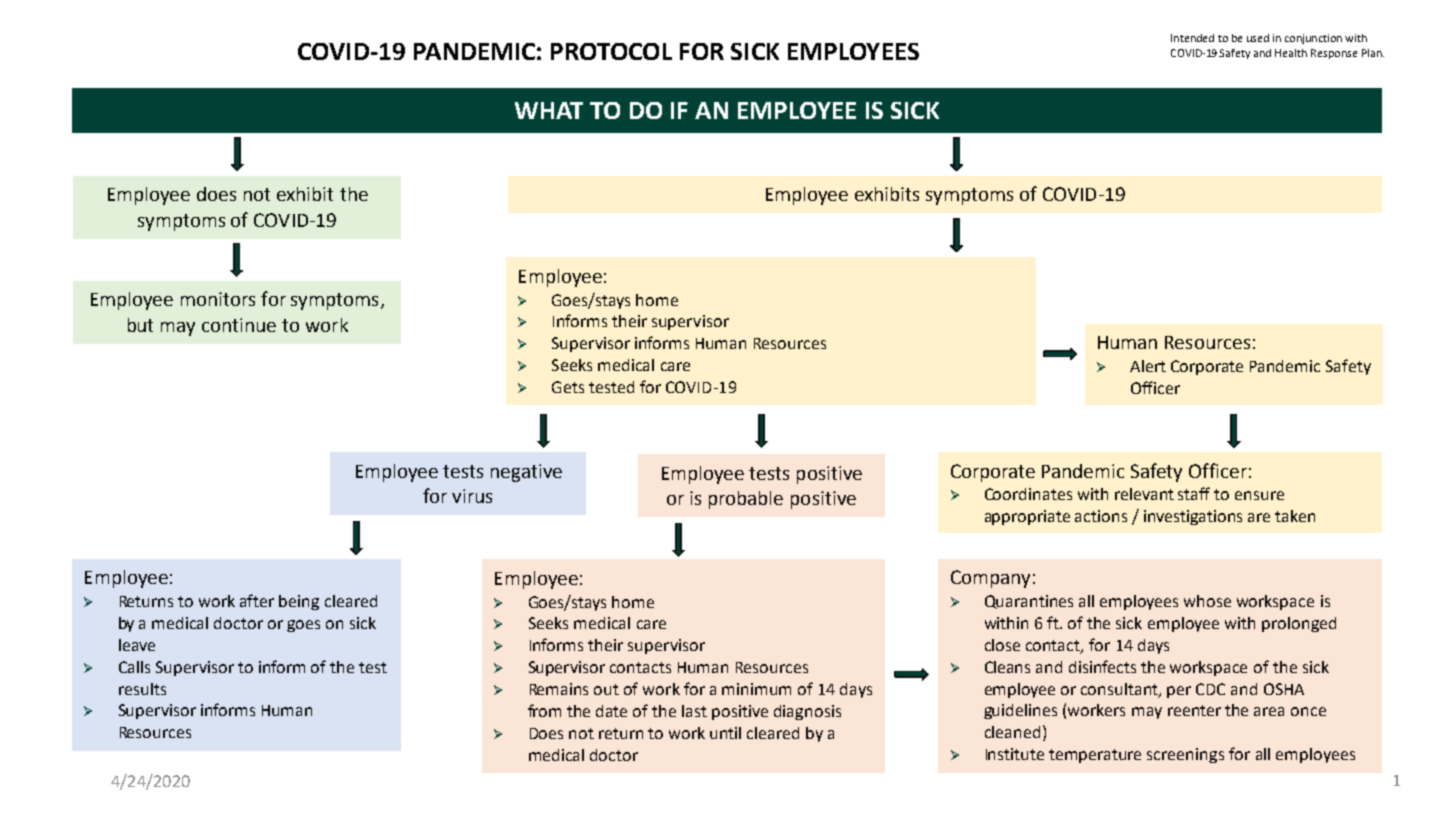 The height and width of the screenshot is (819, 1456). I want to click on Health, so click(1291, 53).
